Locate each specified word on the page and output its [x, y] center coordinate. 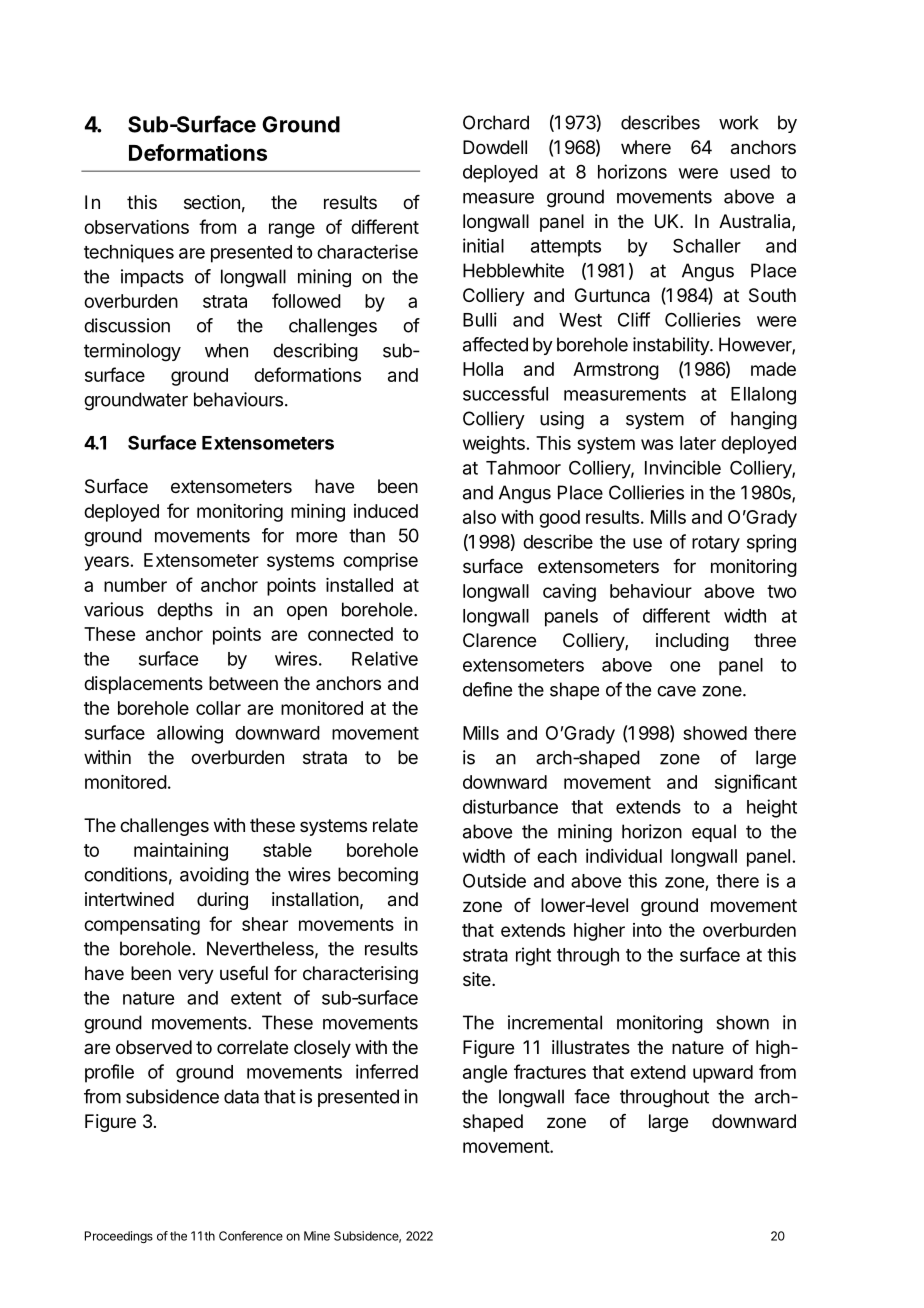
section [212, 202]
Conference [251, 1236]
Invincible [683, 467]
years [106, 563]
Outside [494, 880]
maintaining [181, 852]
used [750, 172]
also [479, 517]
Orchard [496, 122]
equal [714, 833]
